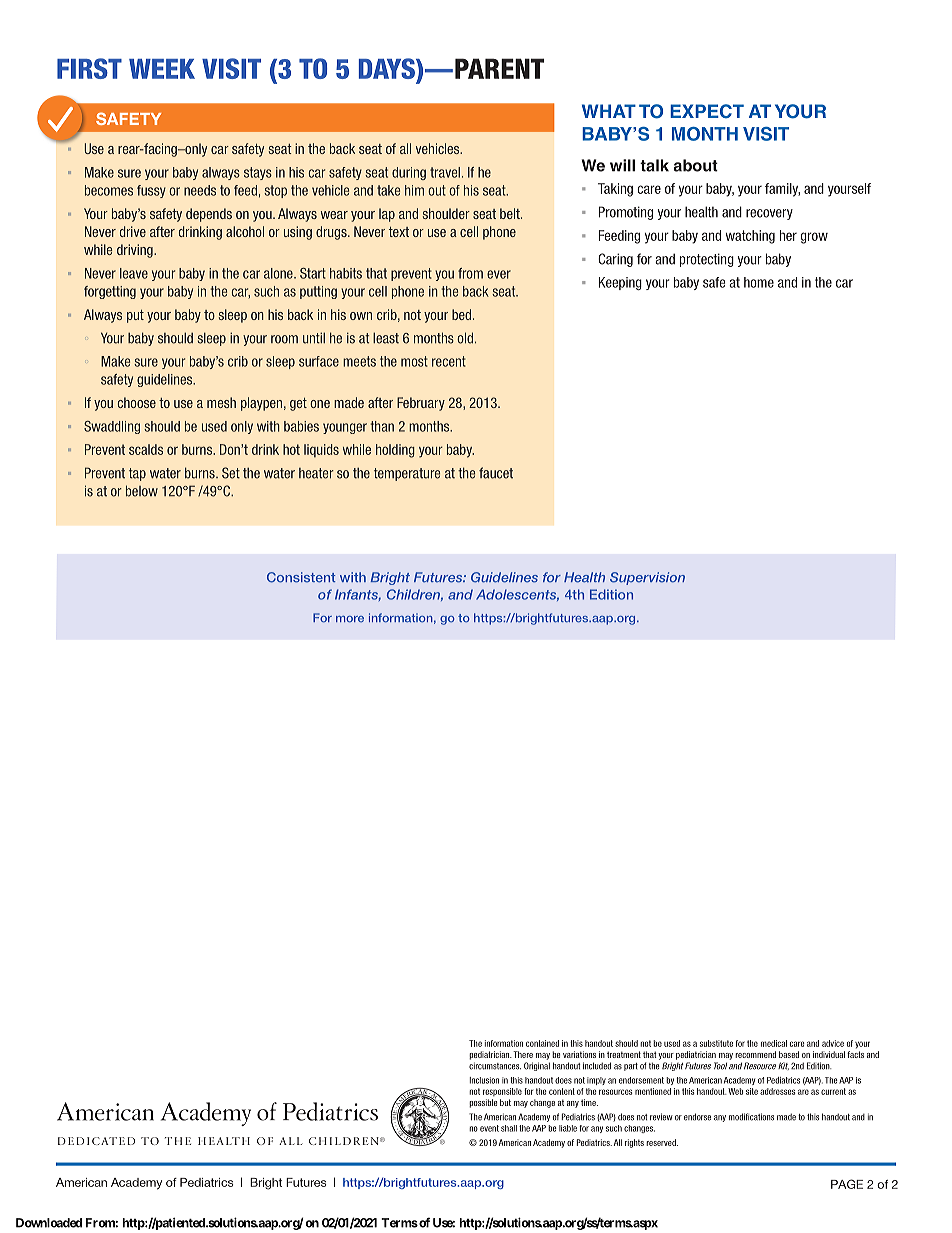 The image size is (952, 1233). What do you see at coordinates (707, 111) in the document?
I see `EXPECT` at bounding box center [707, 111].
